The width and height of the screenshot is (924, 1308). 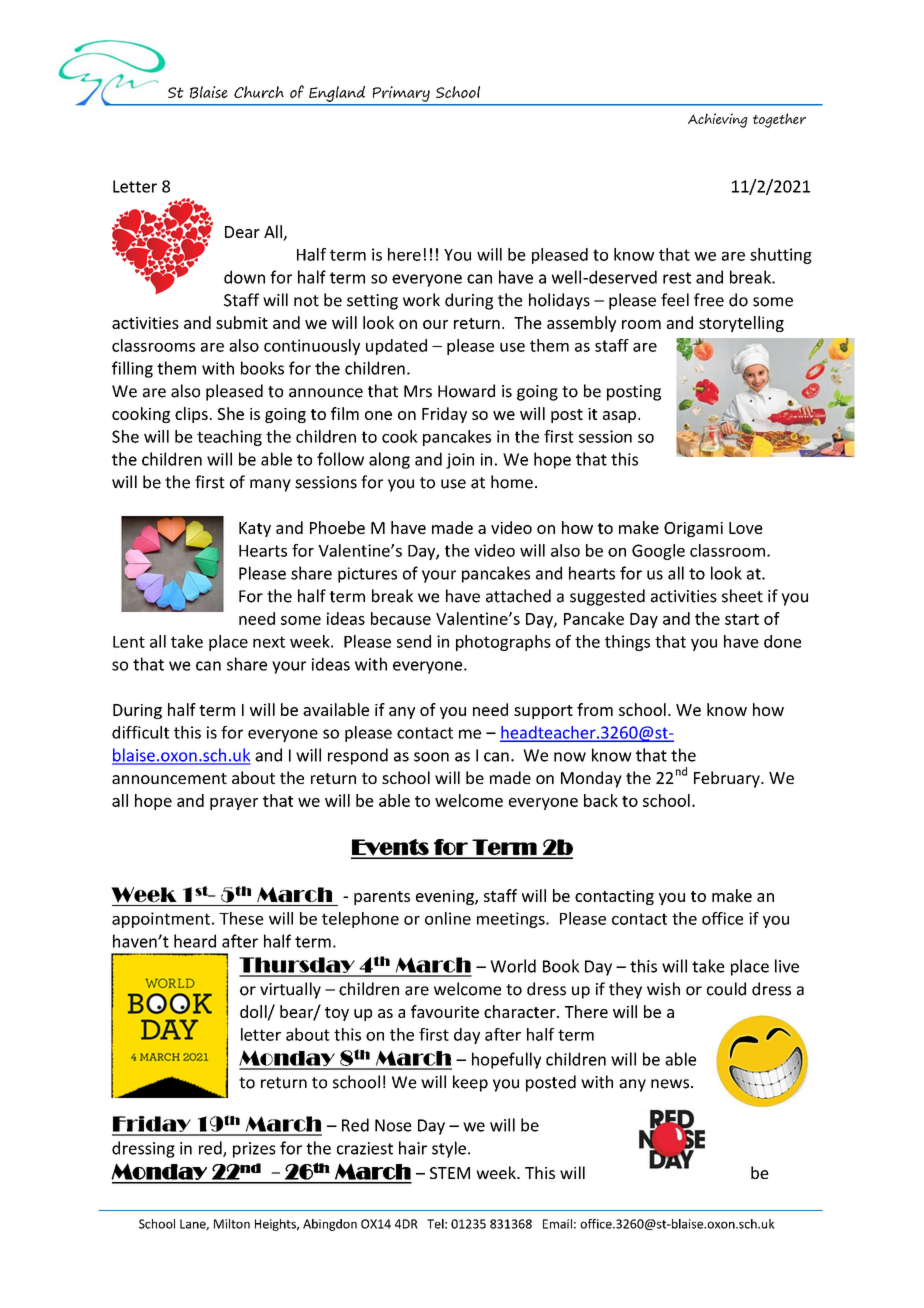 What do you see at coordinates (401, 94) in the screenshot?
I see `Primary` at bounding box center [401, 94].
